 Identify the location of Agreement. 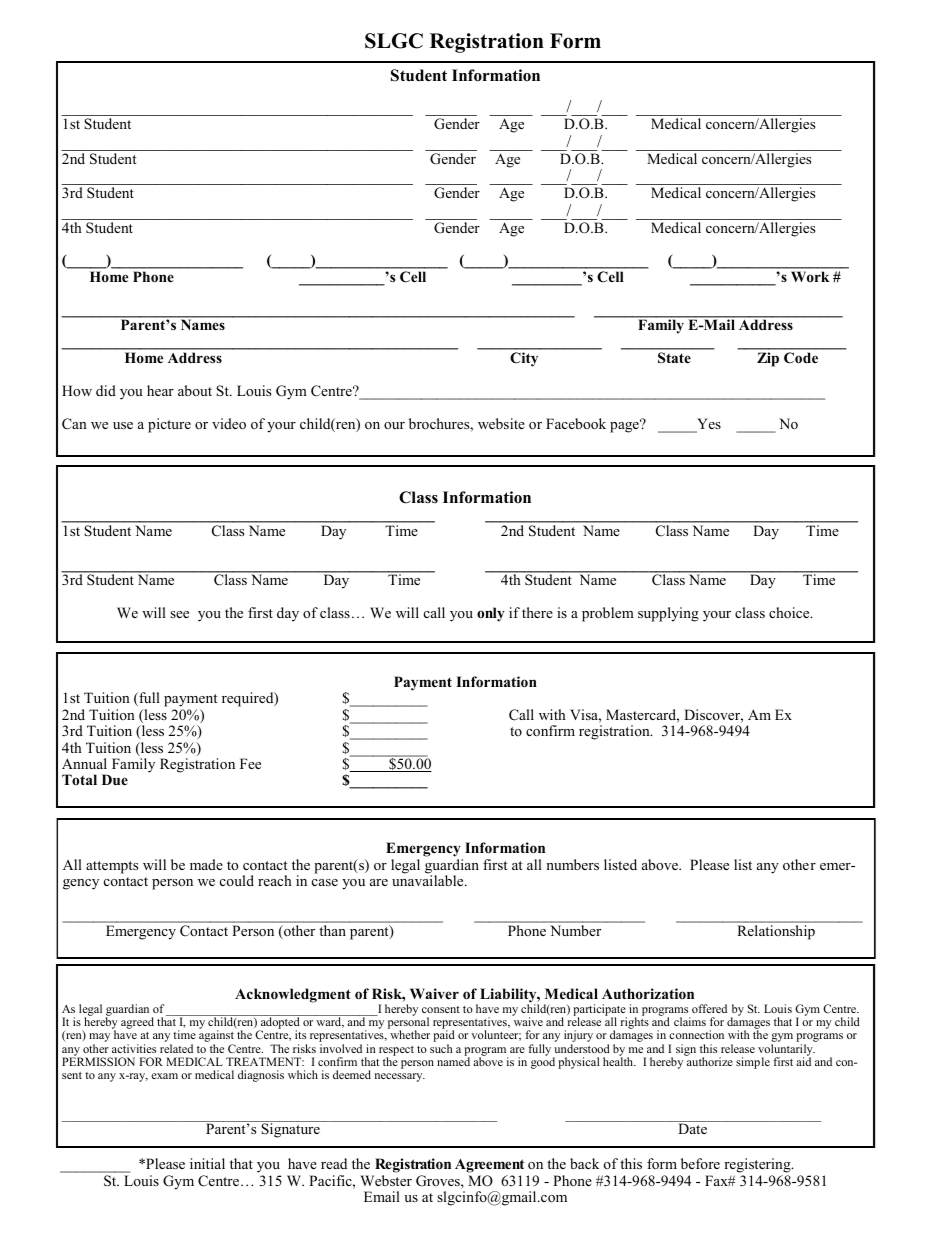
(489, 1166).
